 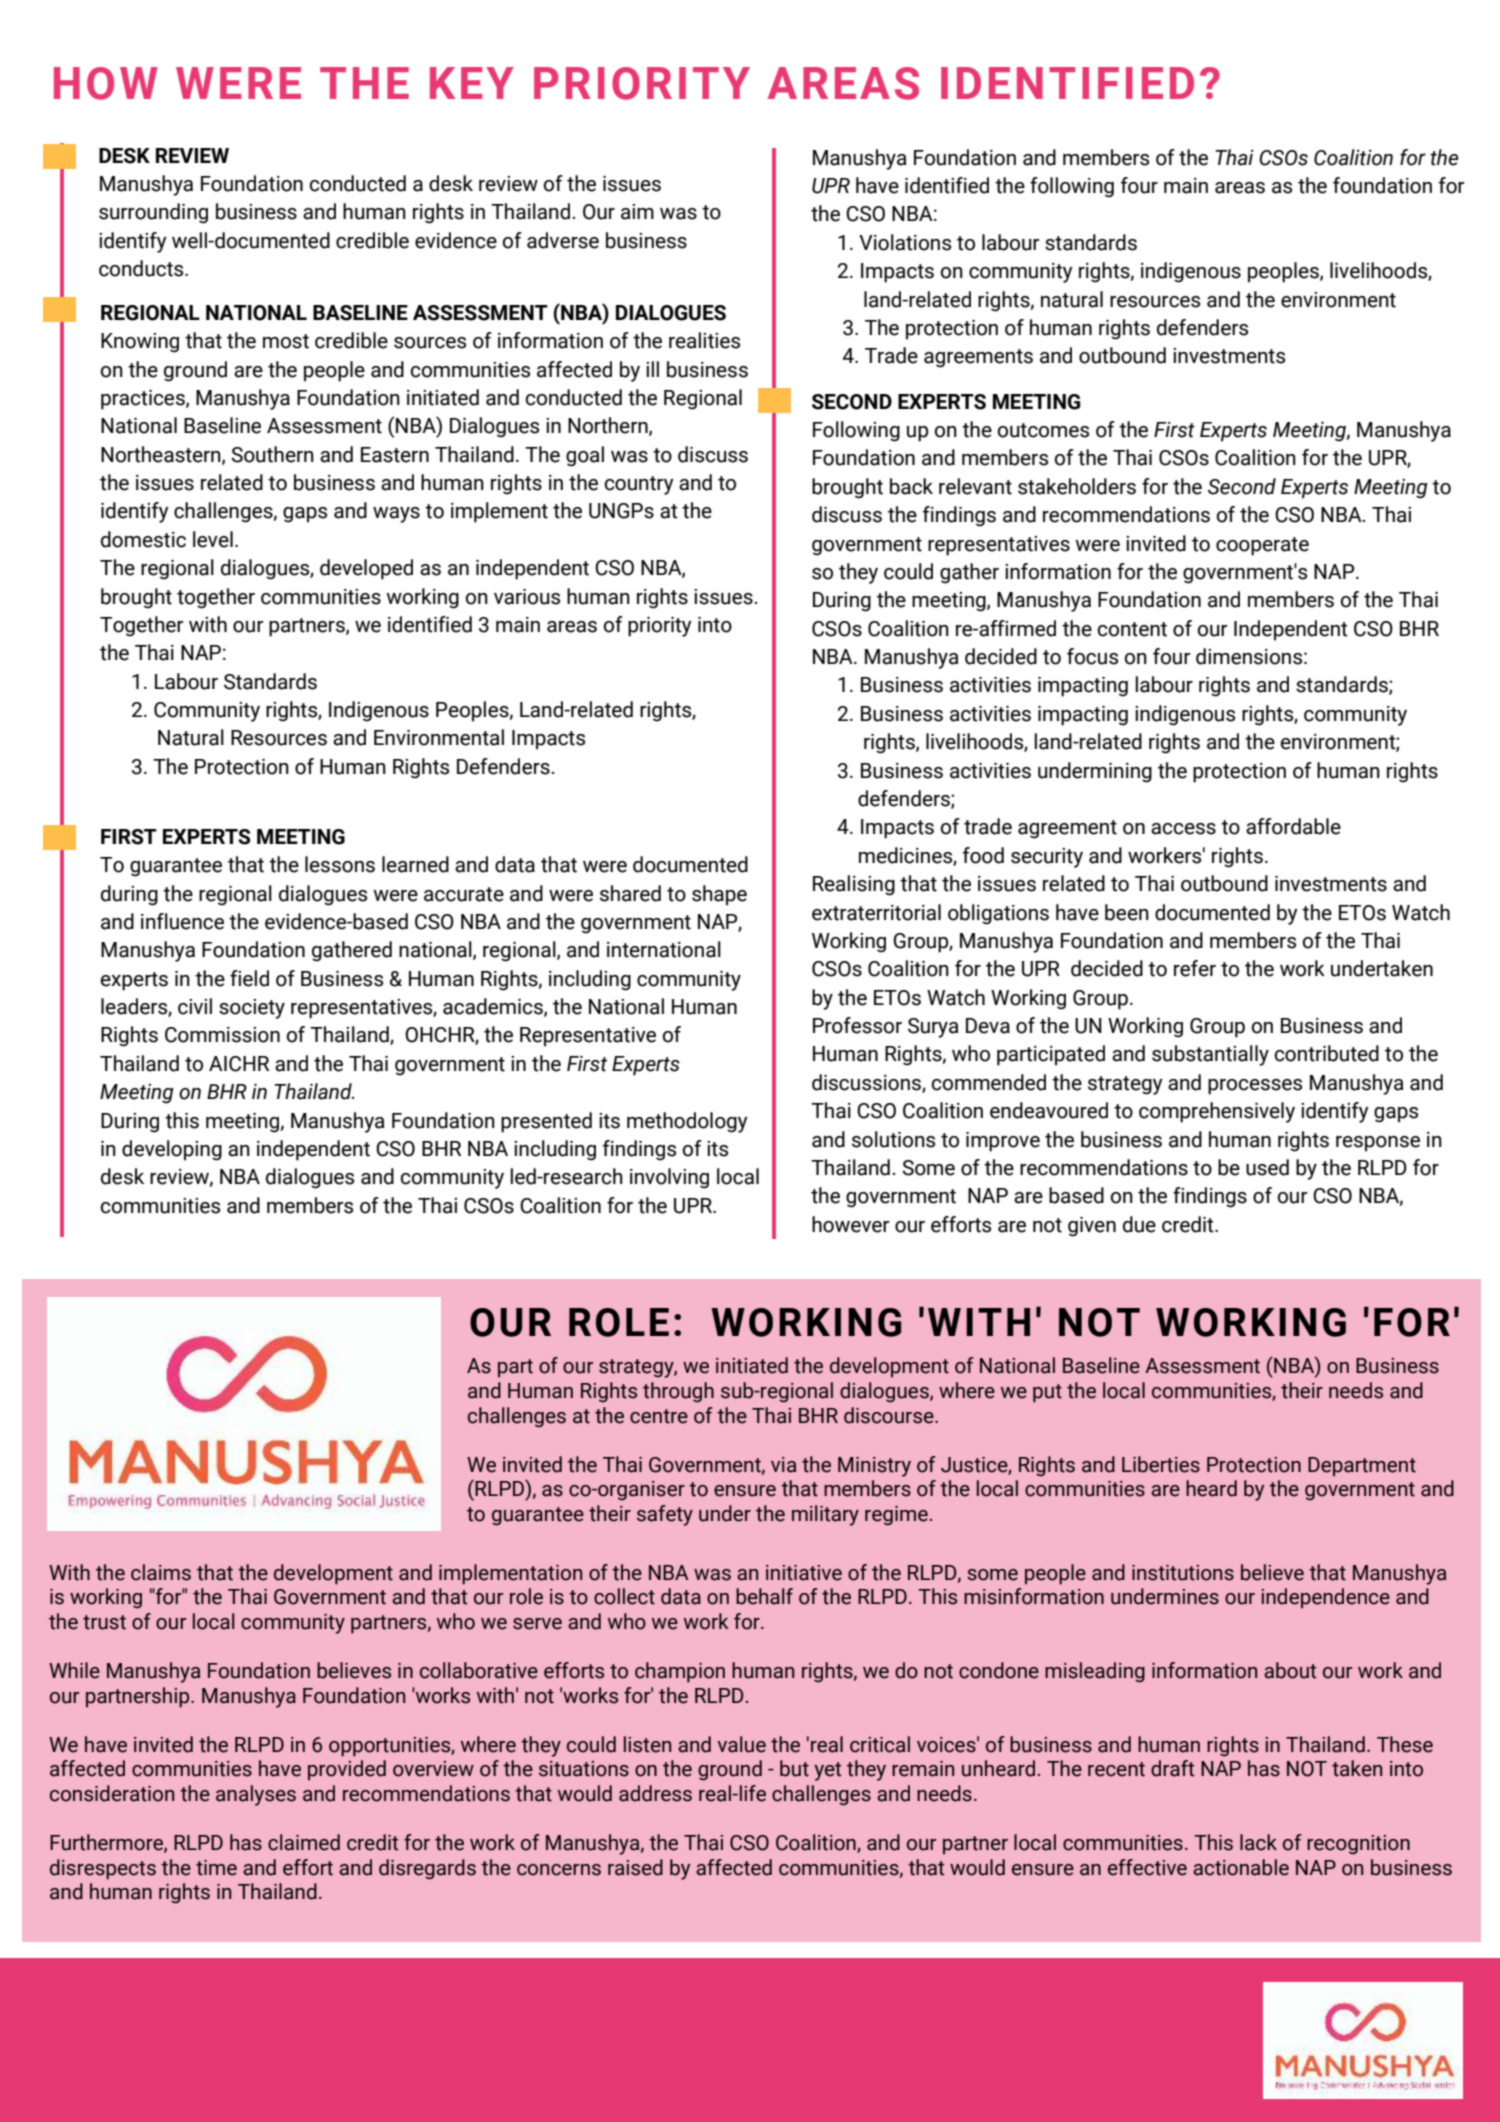 I want to click on Violations, so click(x=905, y=242).
